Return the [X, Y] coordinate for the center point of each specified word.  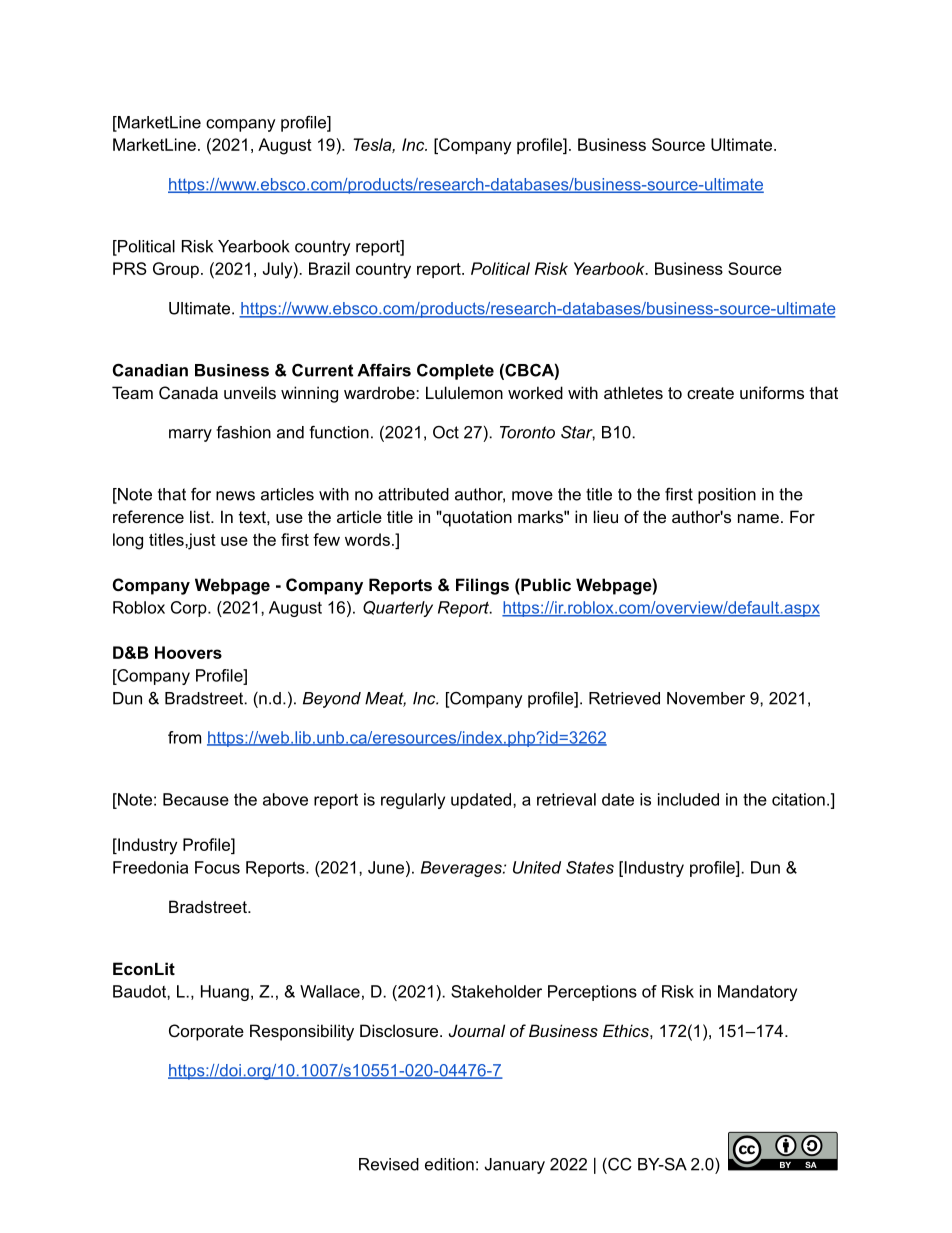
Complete [455, 372]
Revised [389, 1164]
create [710, 393]
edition [449, 1164]
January [515, 1166]
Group [176, 270]
